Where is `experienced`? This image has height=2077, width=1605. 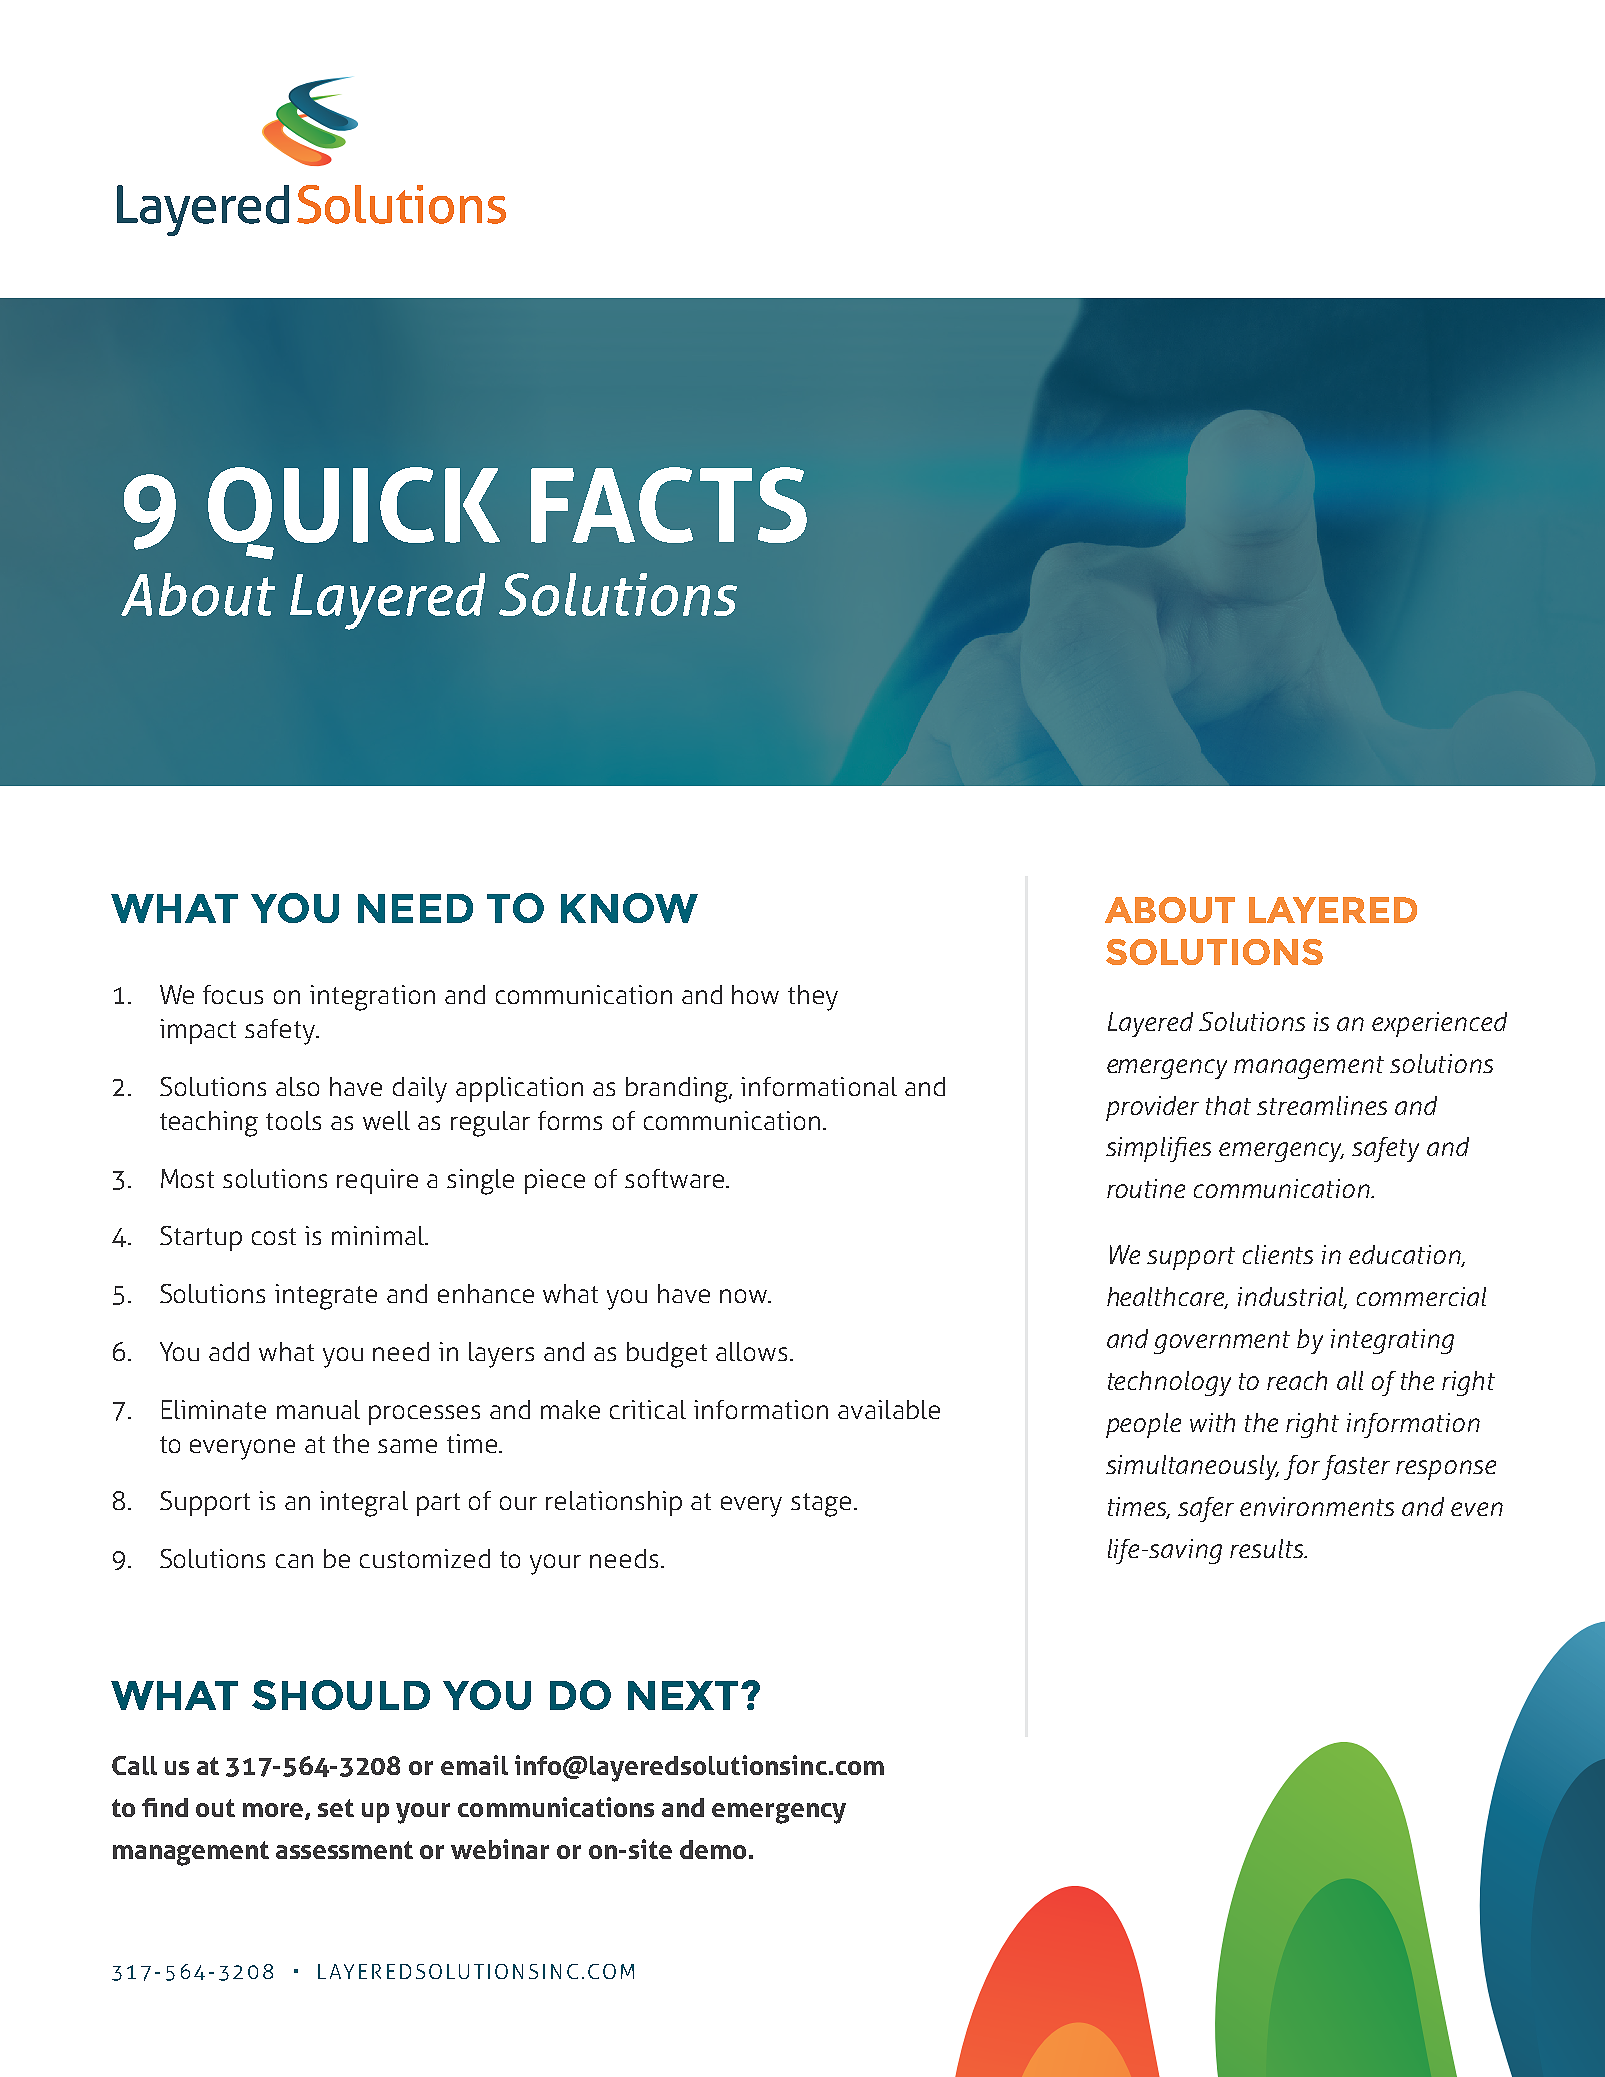
experienced is located at coordinates (1439, 1024).
